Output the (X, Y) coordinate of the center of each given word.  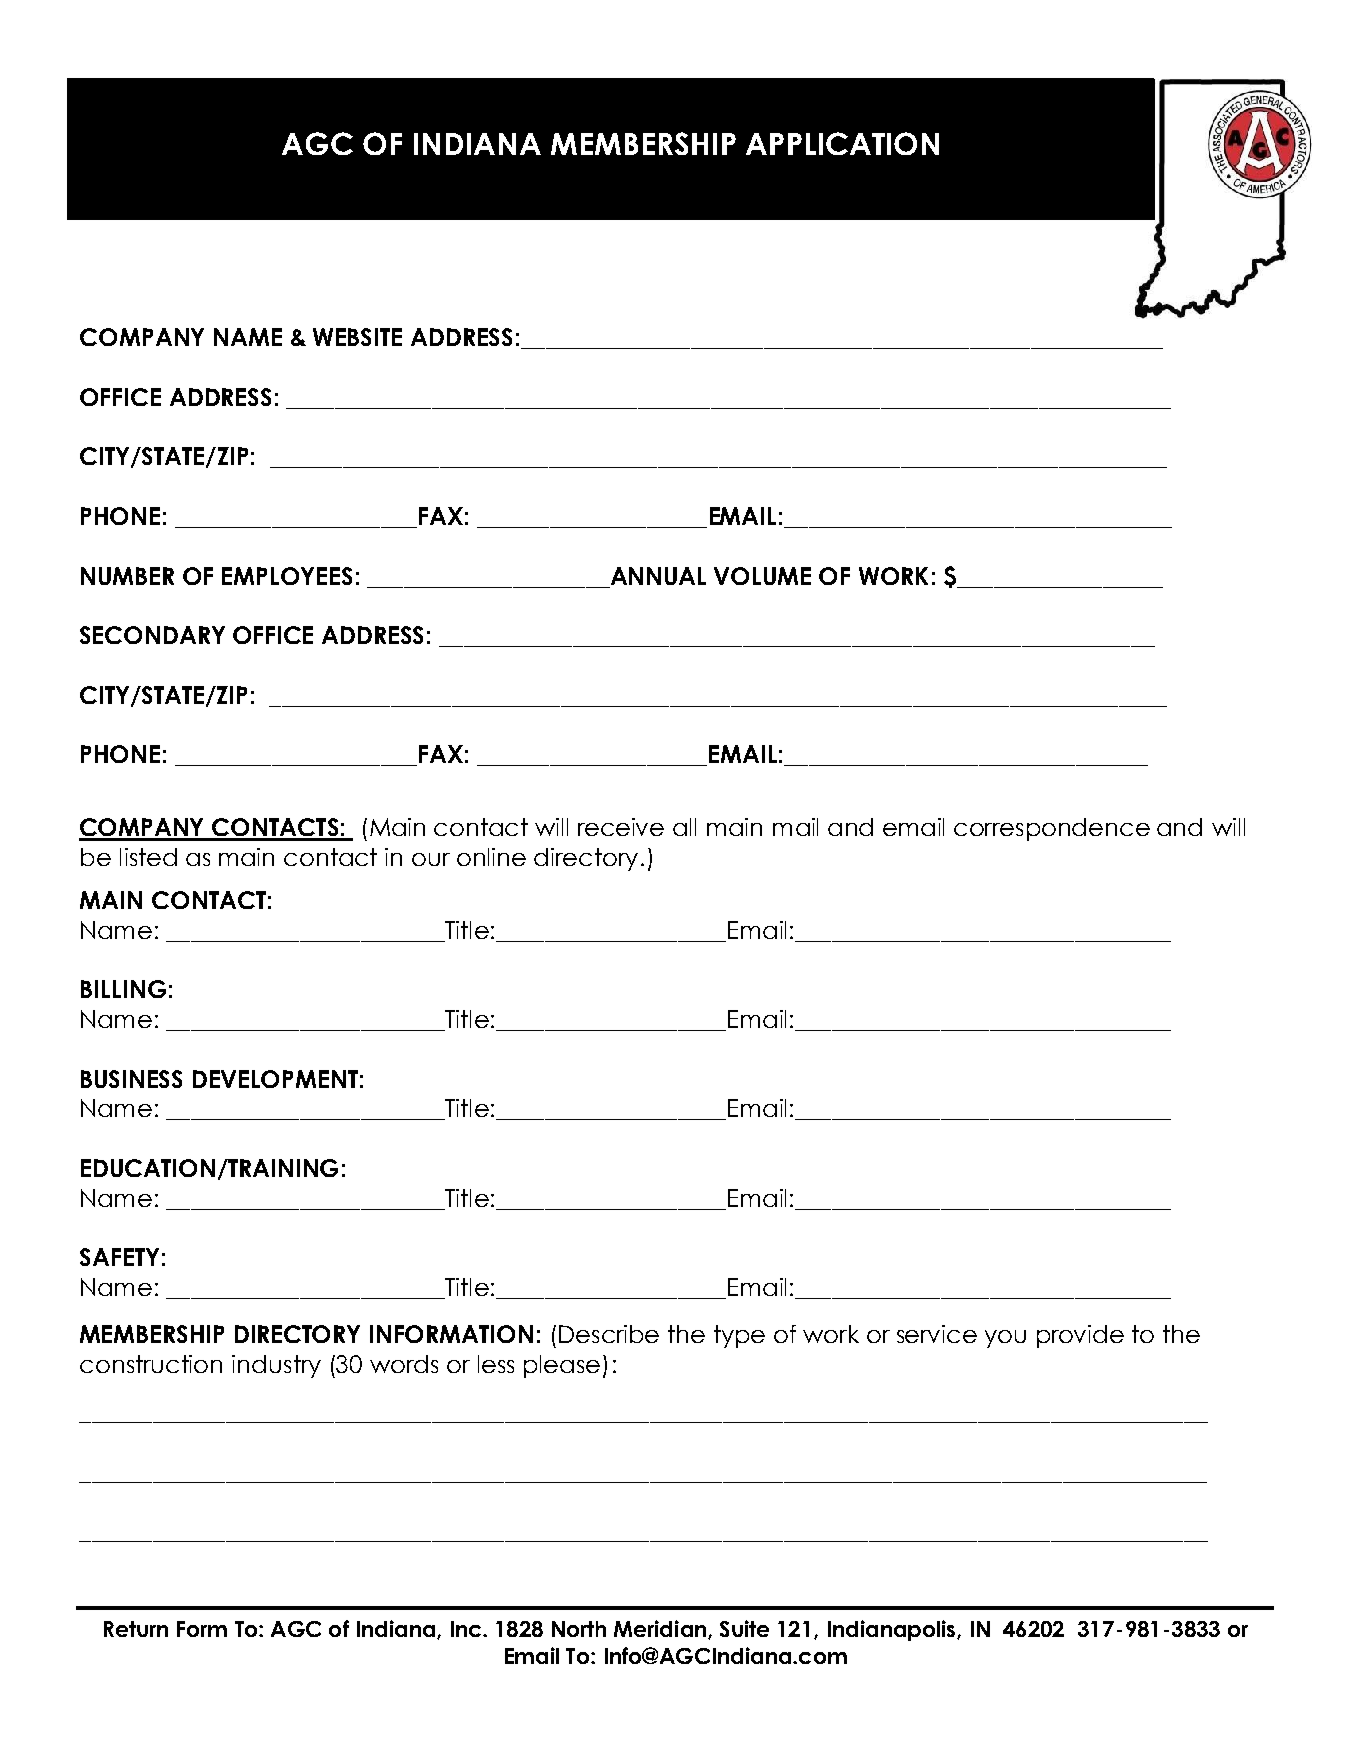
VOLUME (762, 576)
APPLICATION (842, 143)
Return (136, 1629)
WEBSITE (357, 337)
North (579, 1629)
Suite (744, 1628)
